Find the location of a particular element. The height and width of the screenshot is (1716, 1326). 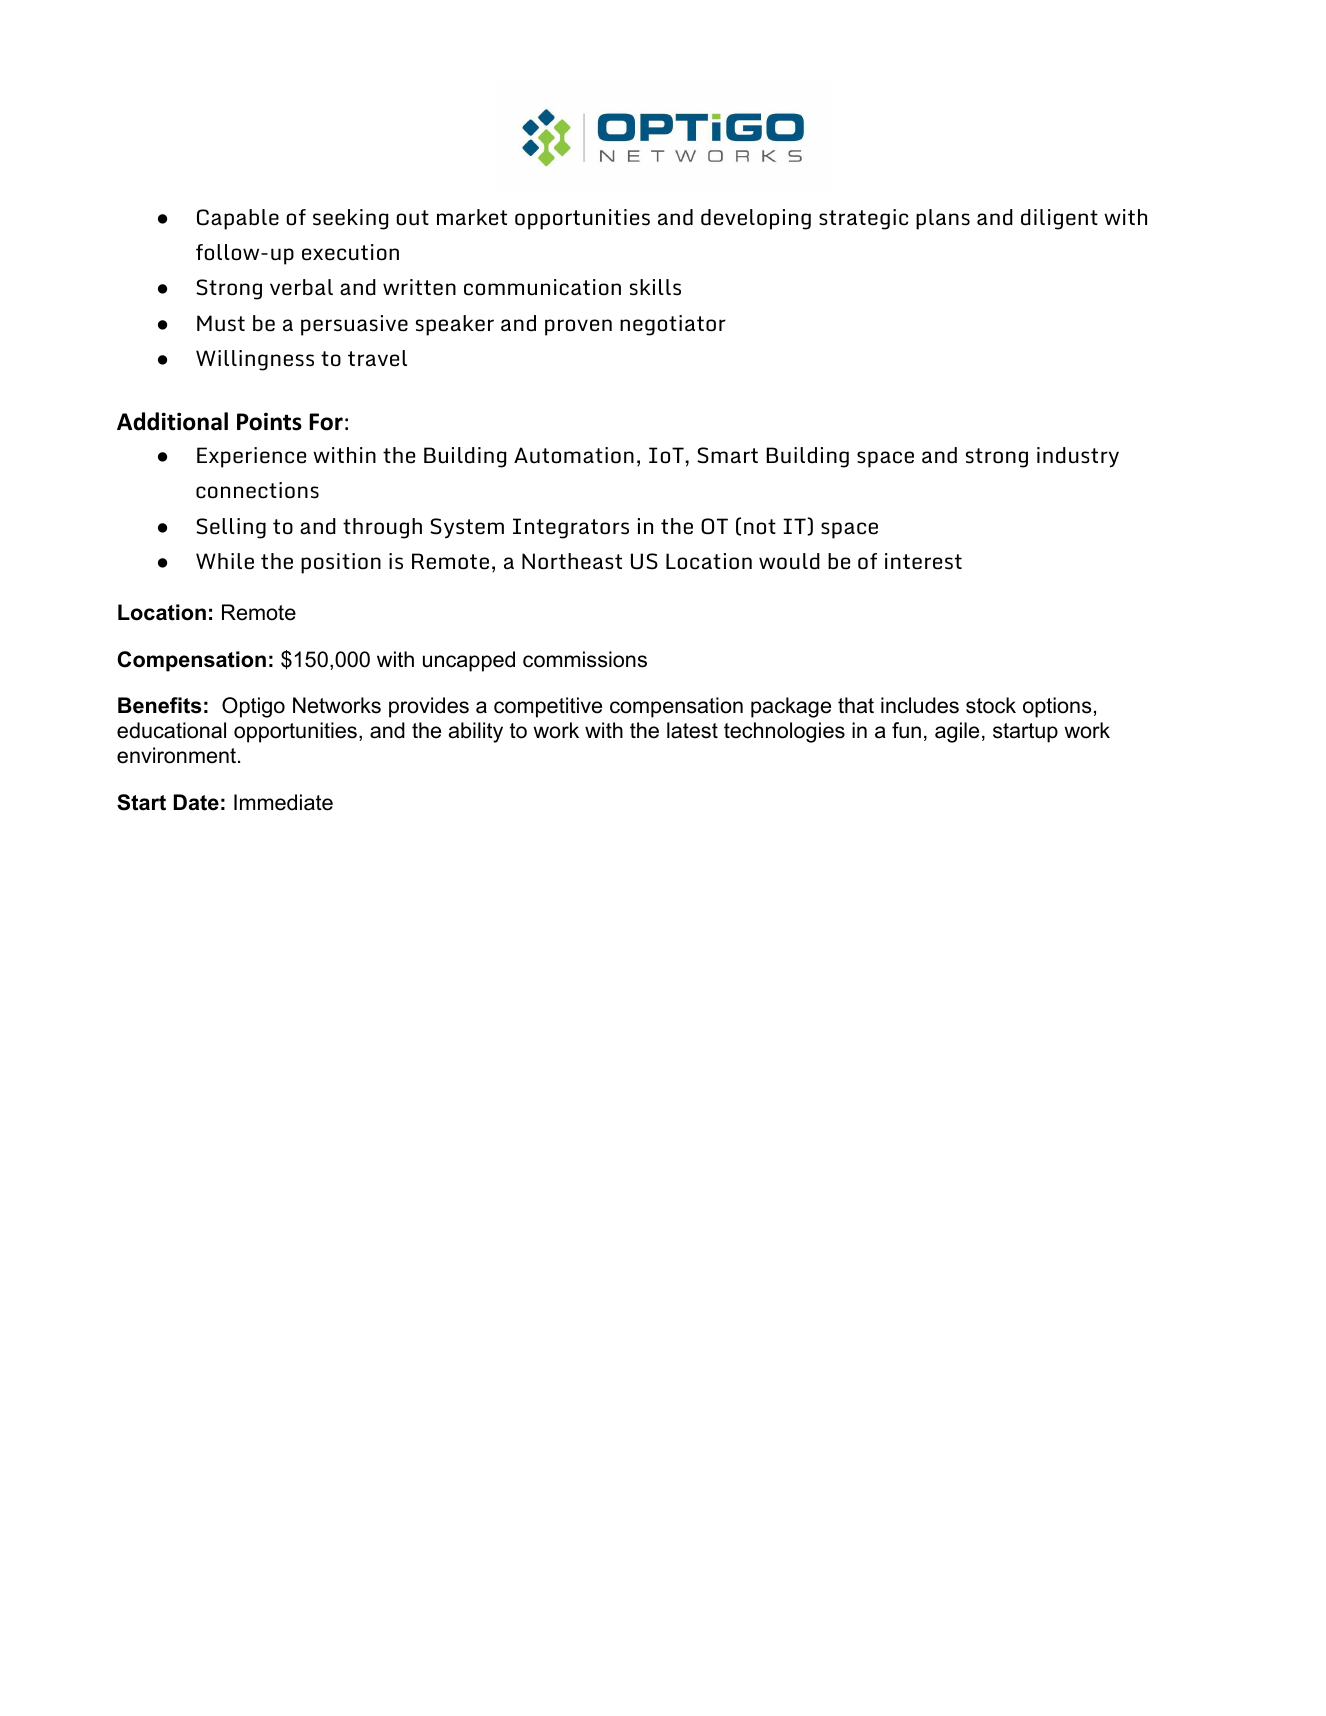

Immediate is located at coordinates (283, 802).
